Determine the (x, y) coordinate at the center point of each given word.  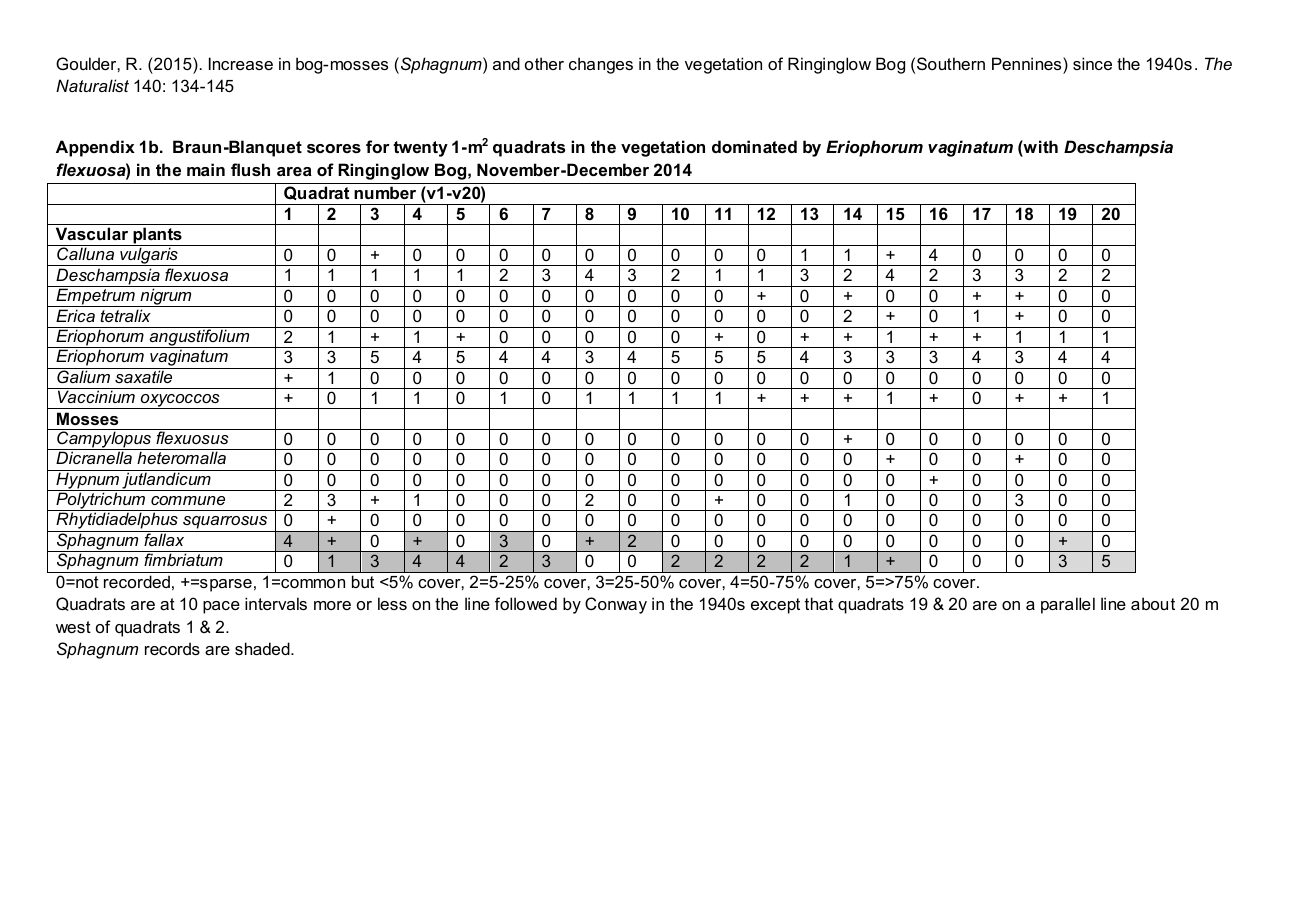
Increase (241, 63)
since (1092, 63)
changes (601, 65)
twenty (420, 149)
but (363, 581)
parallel (1068, 605)
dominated (754, 146)
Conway (616, 605)
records (172, 648)
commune (188, 500)
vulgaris (149, 256)
